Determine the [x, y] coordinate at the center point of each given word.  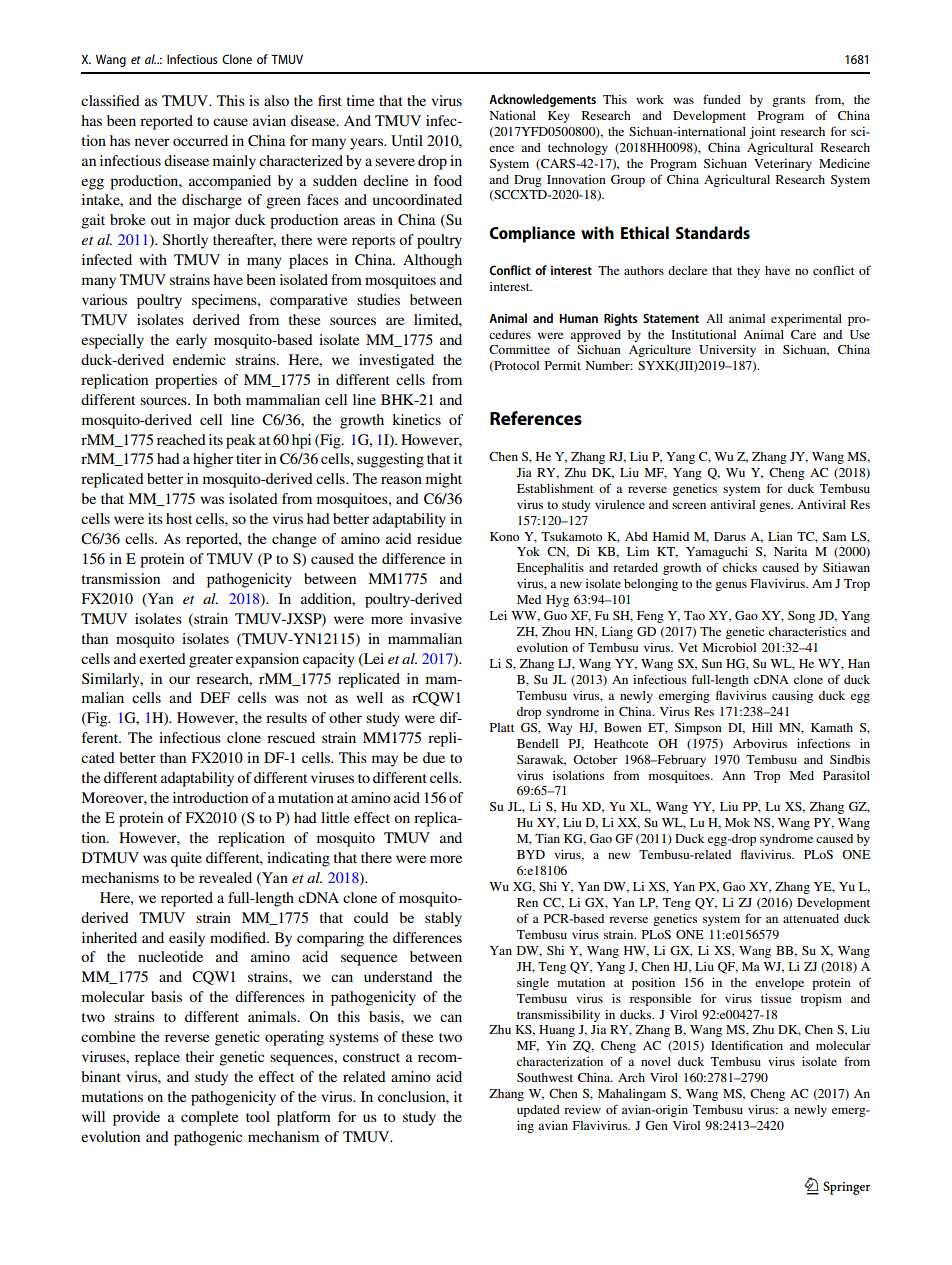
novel [656, 1061]
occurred [200, 140]
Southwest [545, 1077]
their [200, 1056]
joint [762, 133]
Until [407, 141]
